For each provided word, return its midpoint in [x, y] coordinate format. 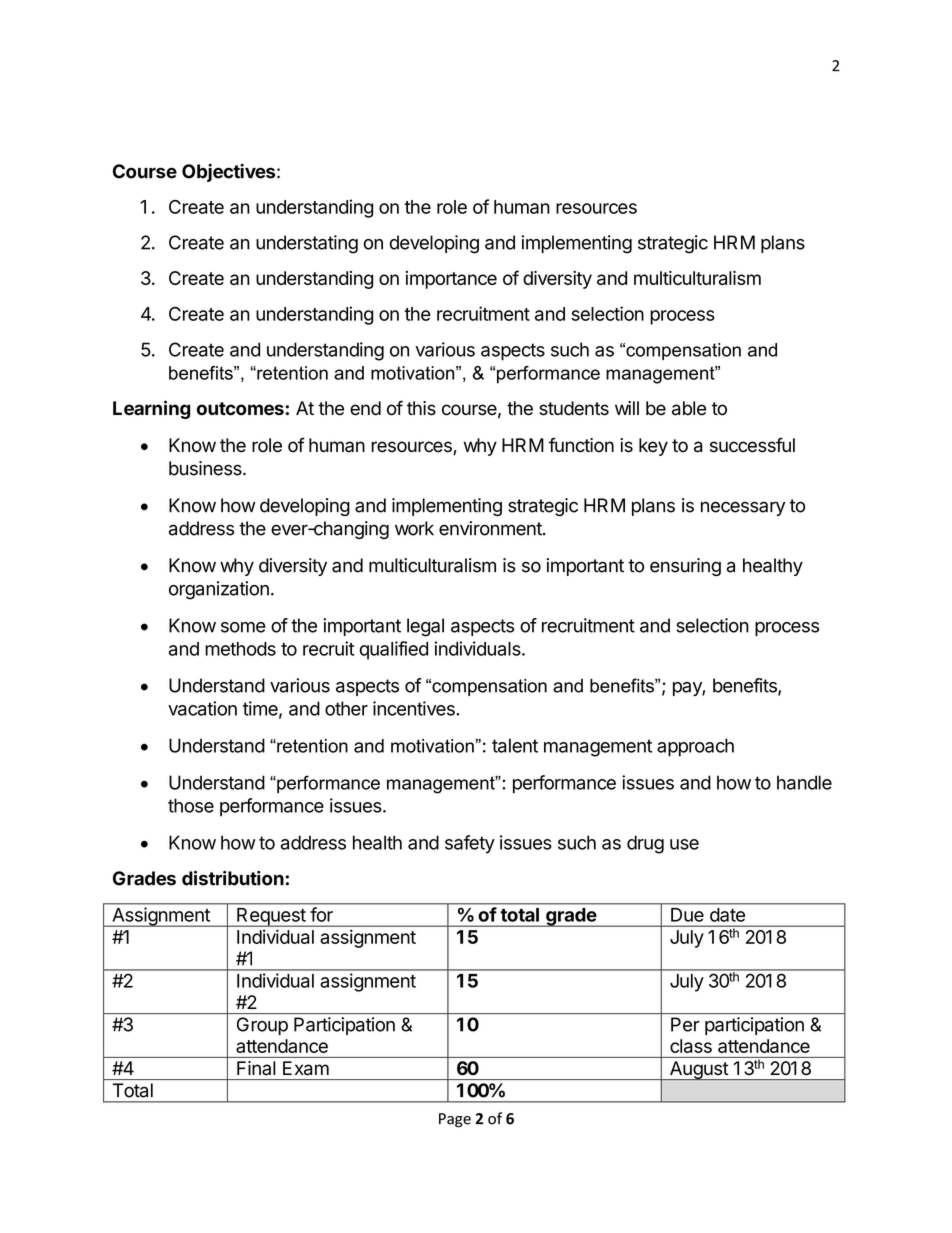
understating [307, 244]
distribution [234, 878]
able [689, 408]
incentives [415, 708]
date [727, 915]
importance [451, 280]
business [206, 468]
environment [491, 528]
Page [455, 1120]
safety [470, 844]
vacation [202, 708]
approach [695, 747]
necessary [743, 508]
